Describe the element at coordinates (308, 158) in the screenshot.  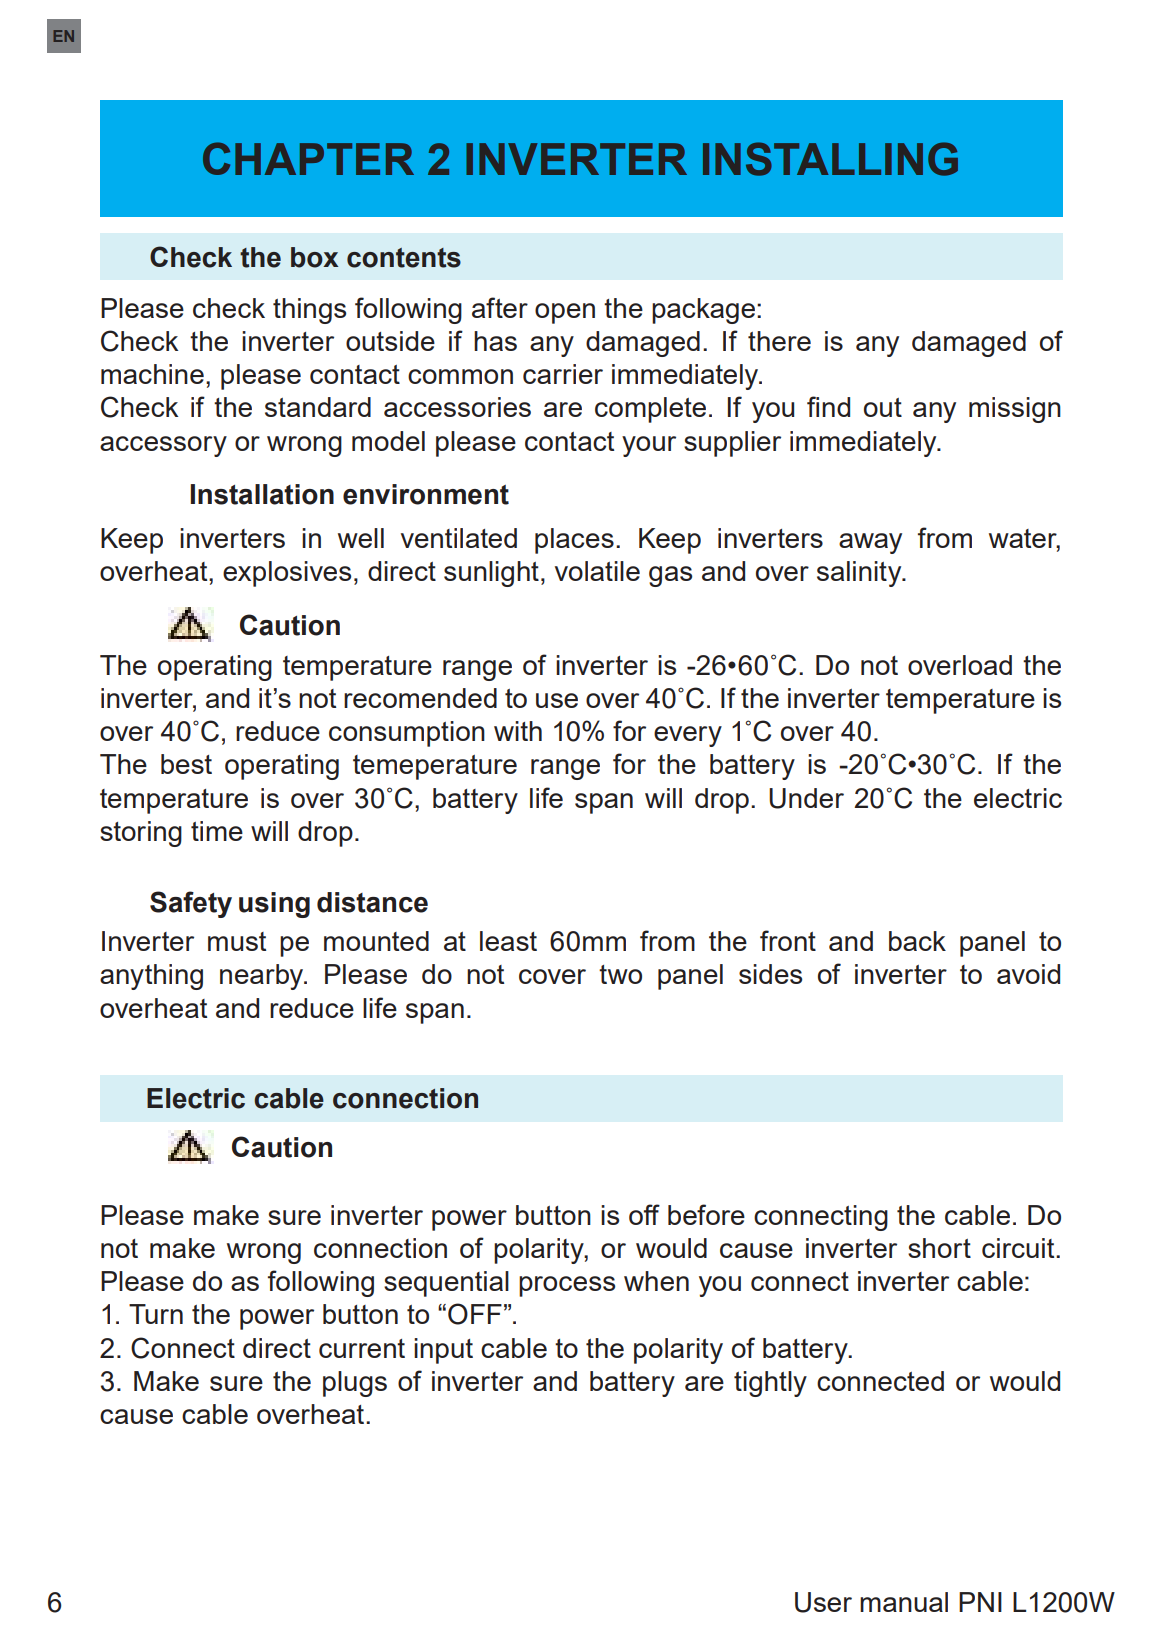
I see `CHAPTER` at that location.
